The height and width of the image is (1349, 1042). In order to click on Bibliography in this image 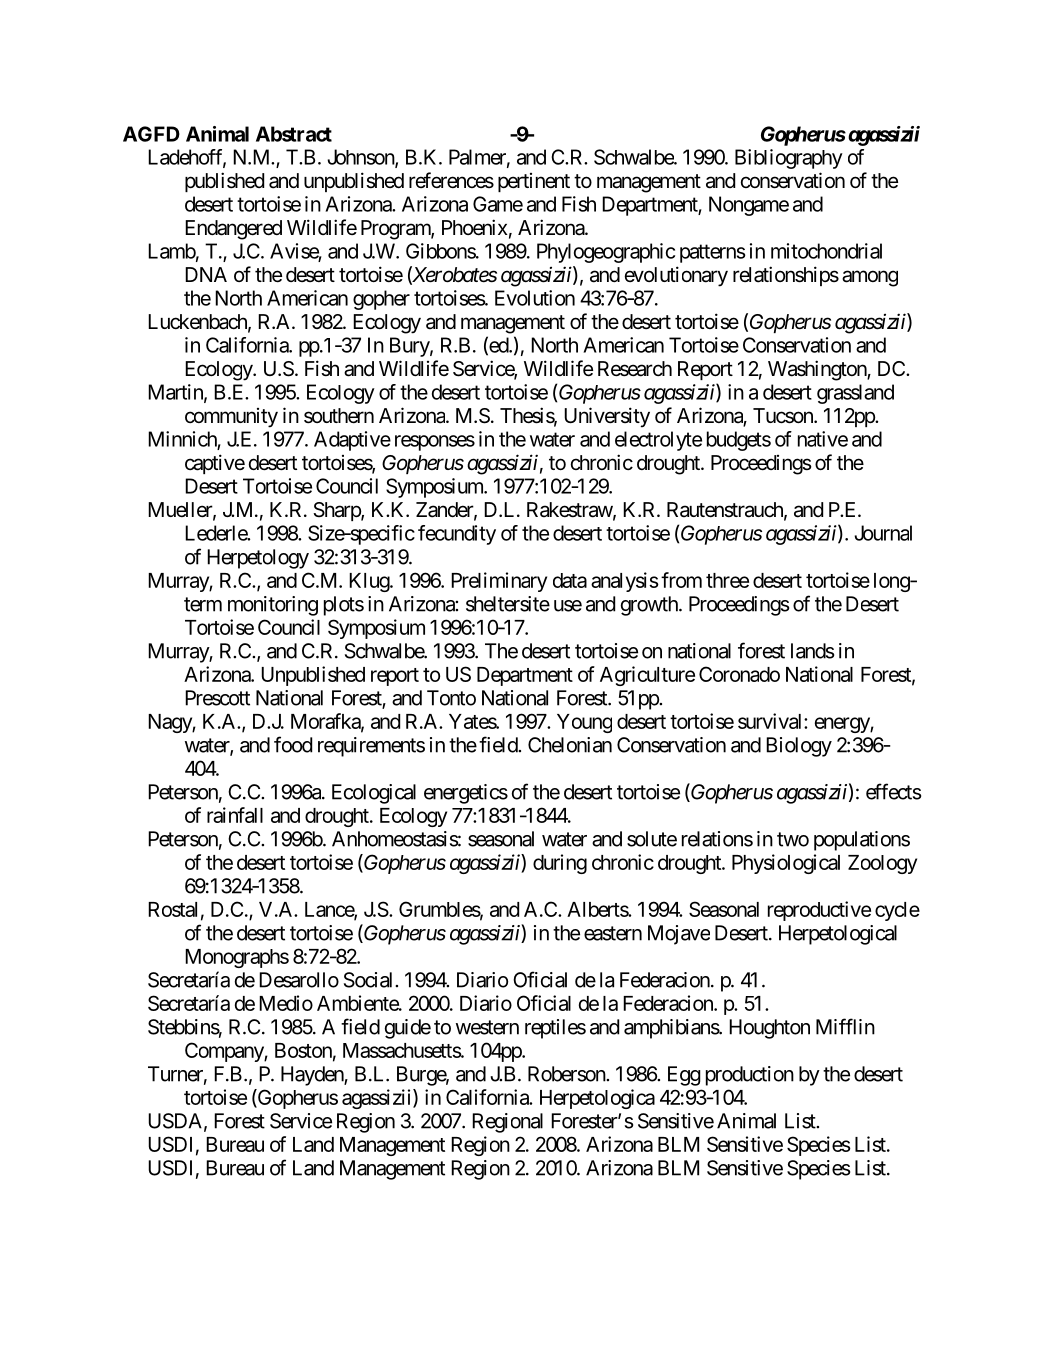, I will do `click(789, 159)`.
